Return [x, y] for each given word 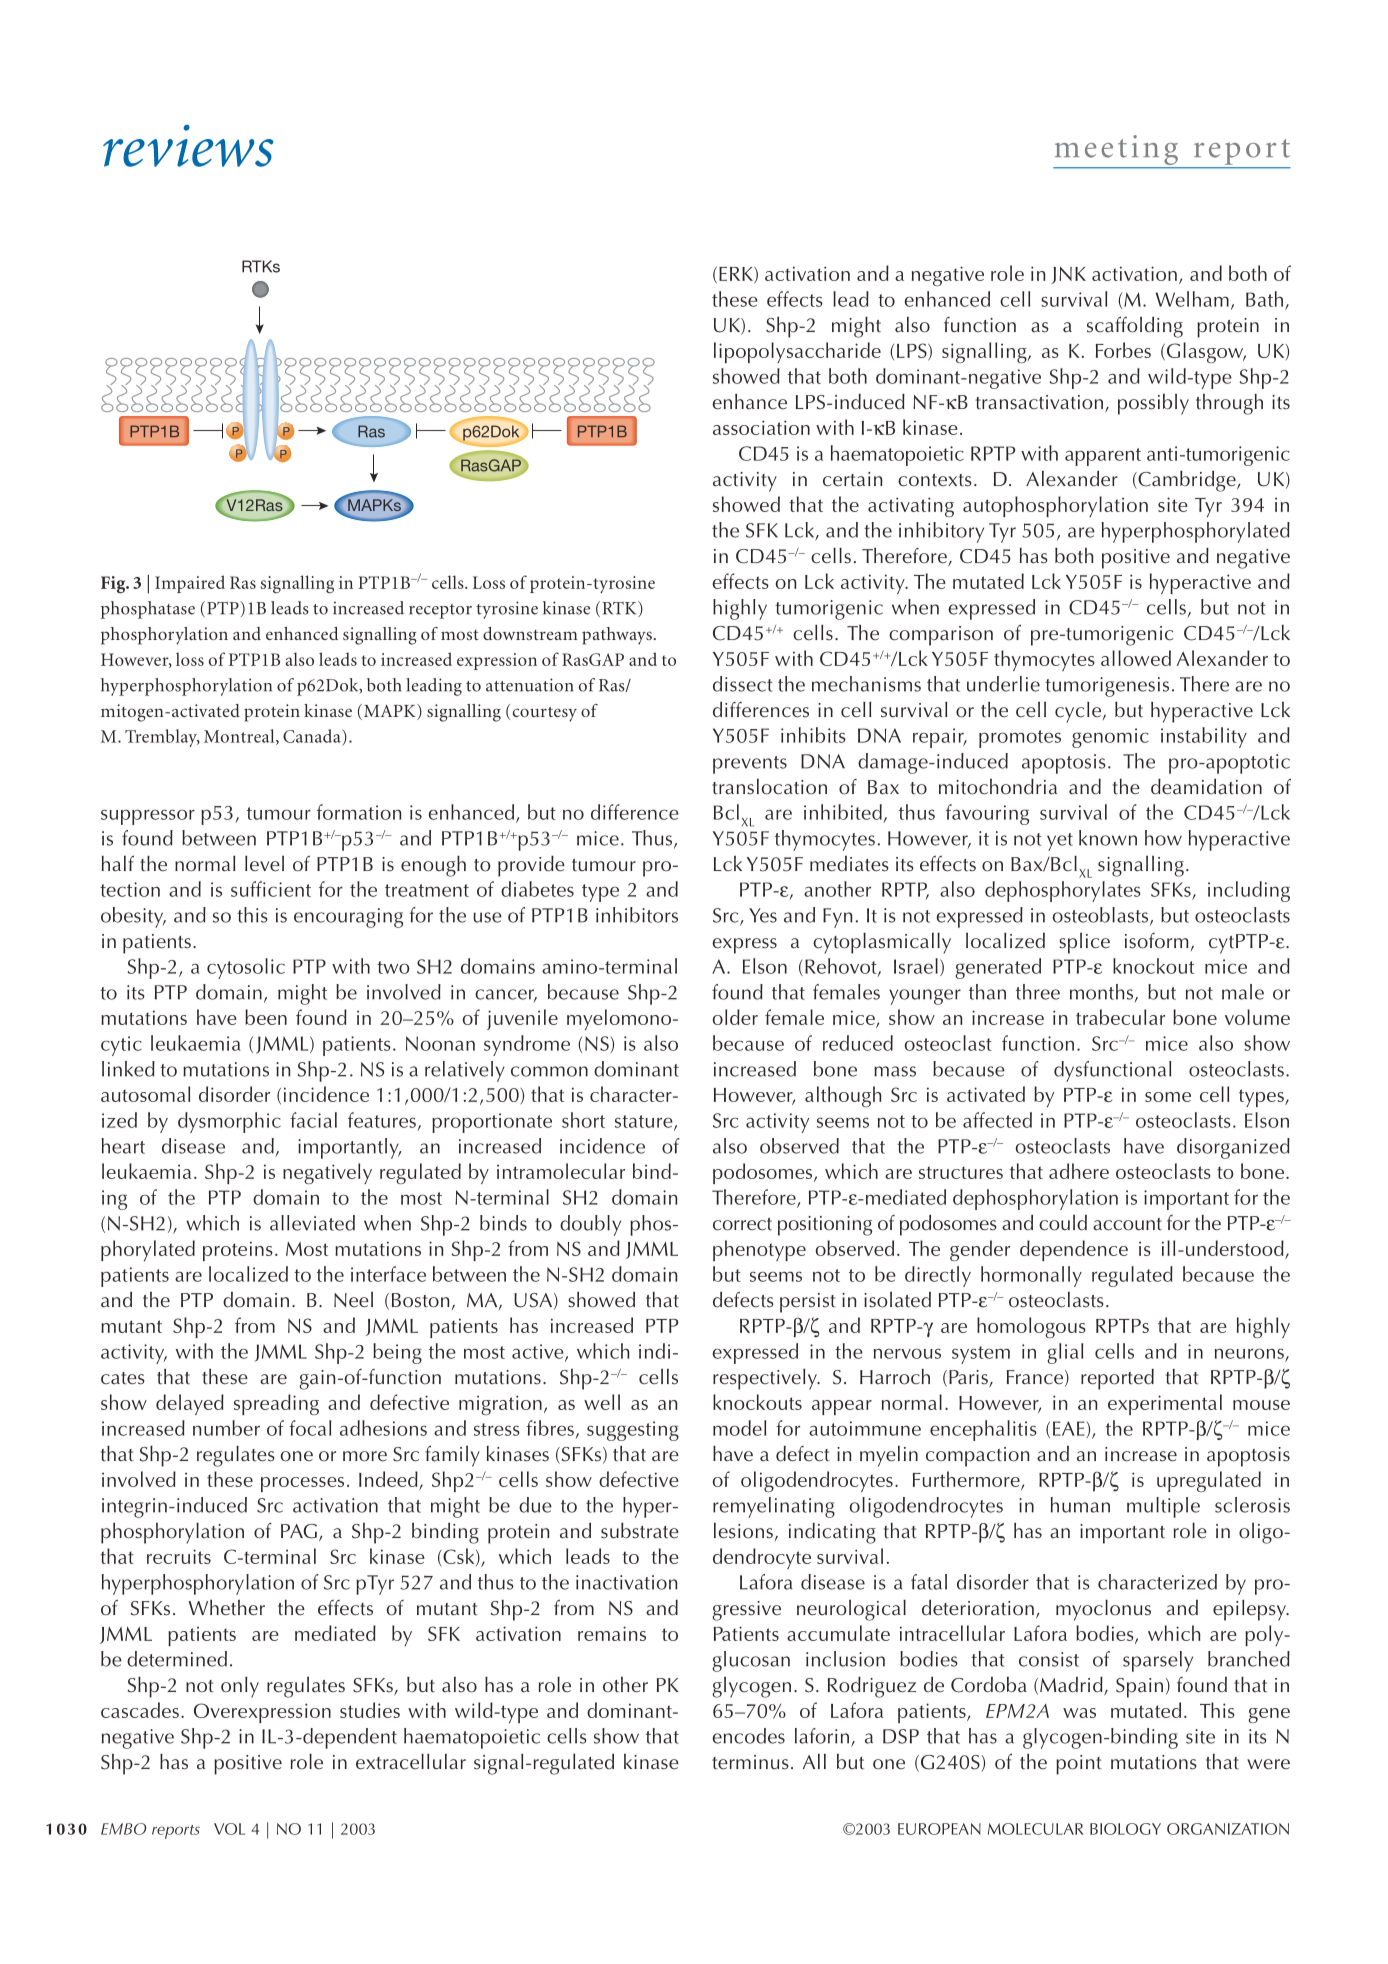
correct [742, 1224]
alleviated [312, 1223]
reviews [188, 146]
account [1127, 1224]
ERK [737, 275]
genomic [1110, 738]
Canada [313, 736]
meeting [1117, 151]
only [240, 1687]
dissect [743, 684]
